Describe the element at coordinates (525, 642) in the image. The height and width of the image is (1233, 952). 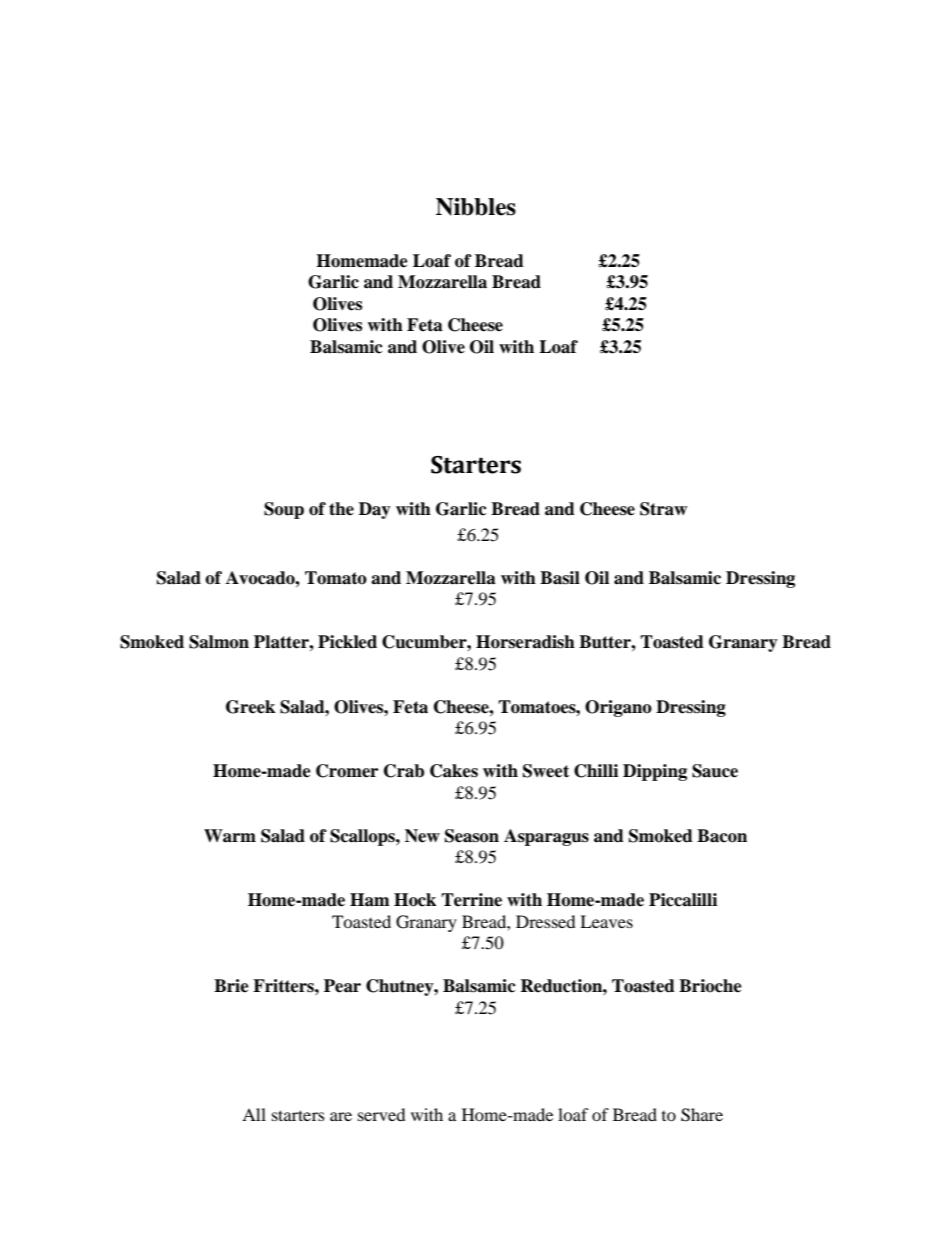
I see `Horseradish` at that location.
